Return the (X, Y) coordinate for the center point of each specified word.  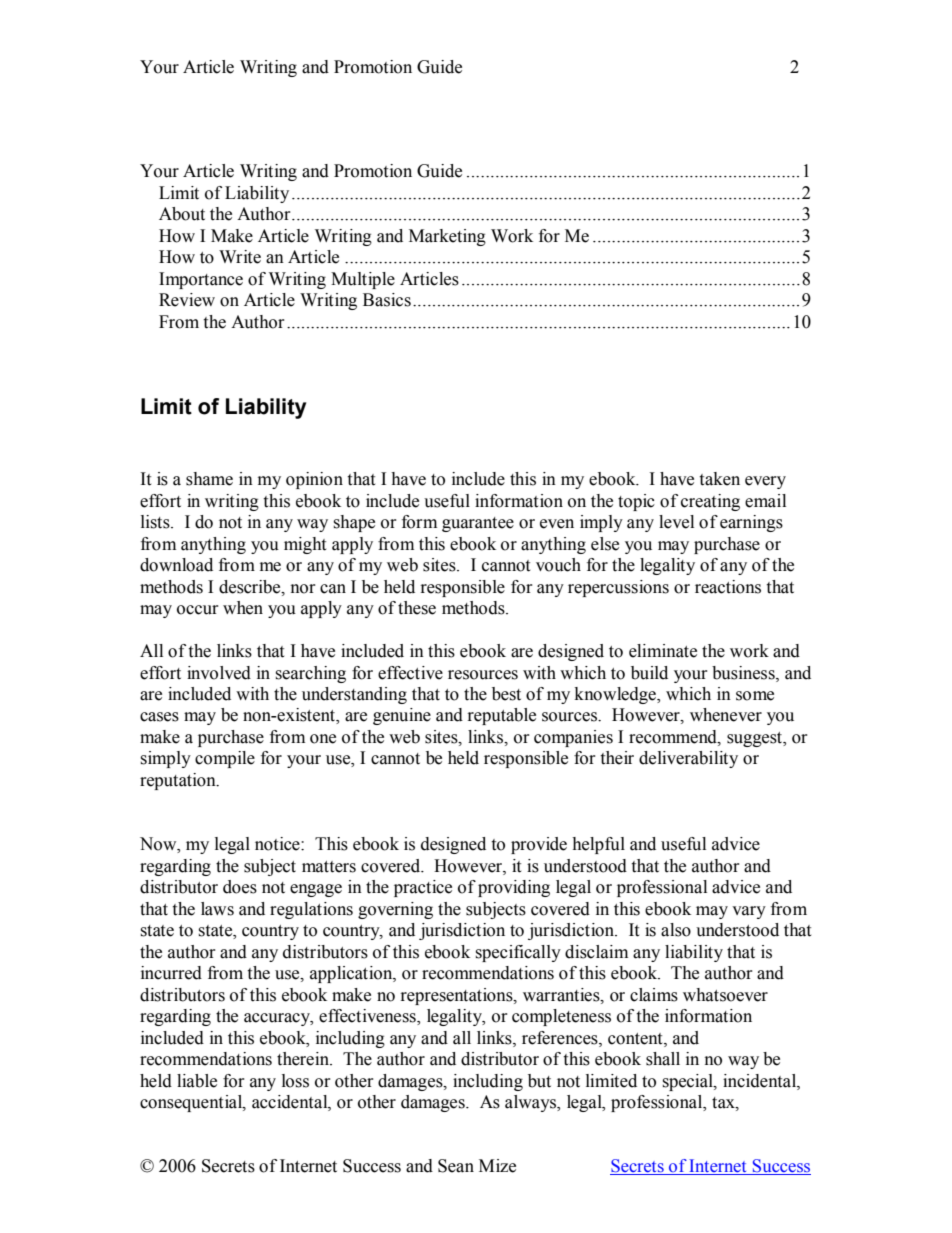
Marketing (447, 237)
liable (197, 1081)
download (176, 565)
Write (240, 257)
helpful (598, 845)
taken (719, 479)
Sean (456, 1166)
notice (278, 844)
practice (423, 888)
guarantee (478, 524)
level (676, 522)
